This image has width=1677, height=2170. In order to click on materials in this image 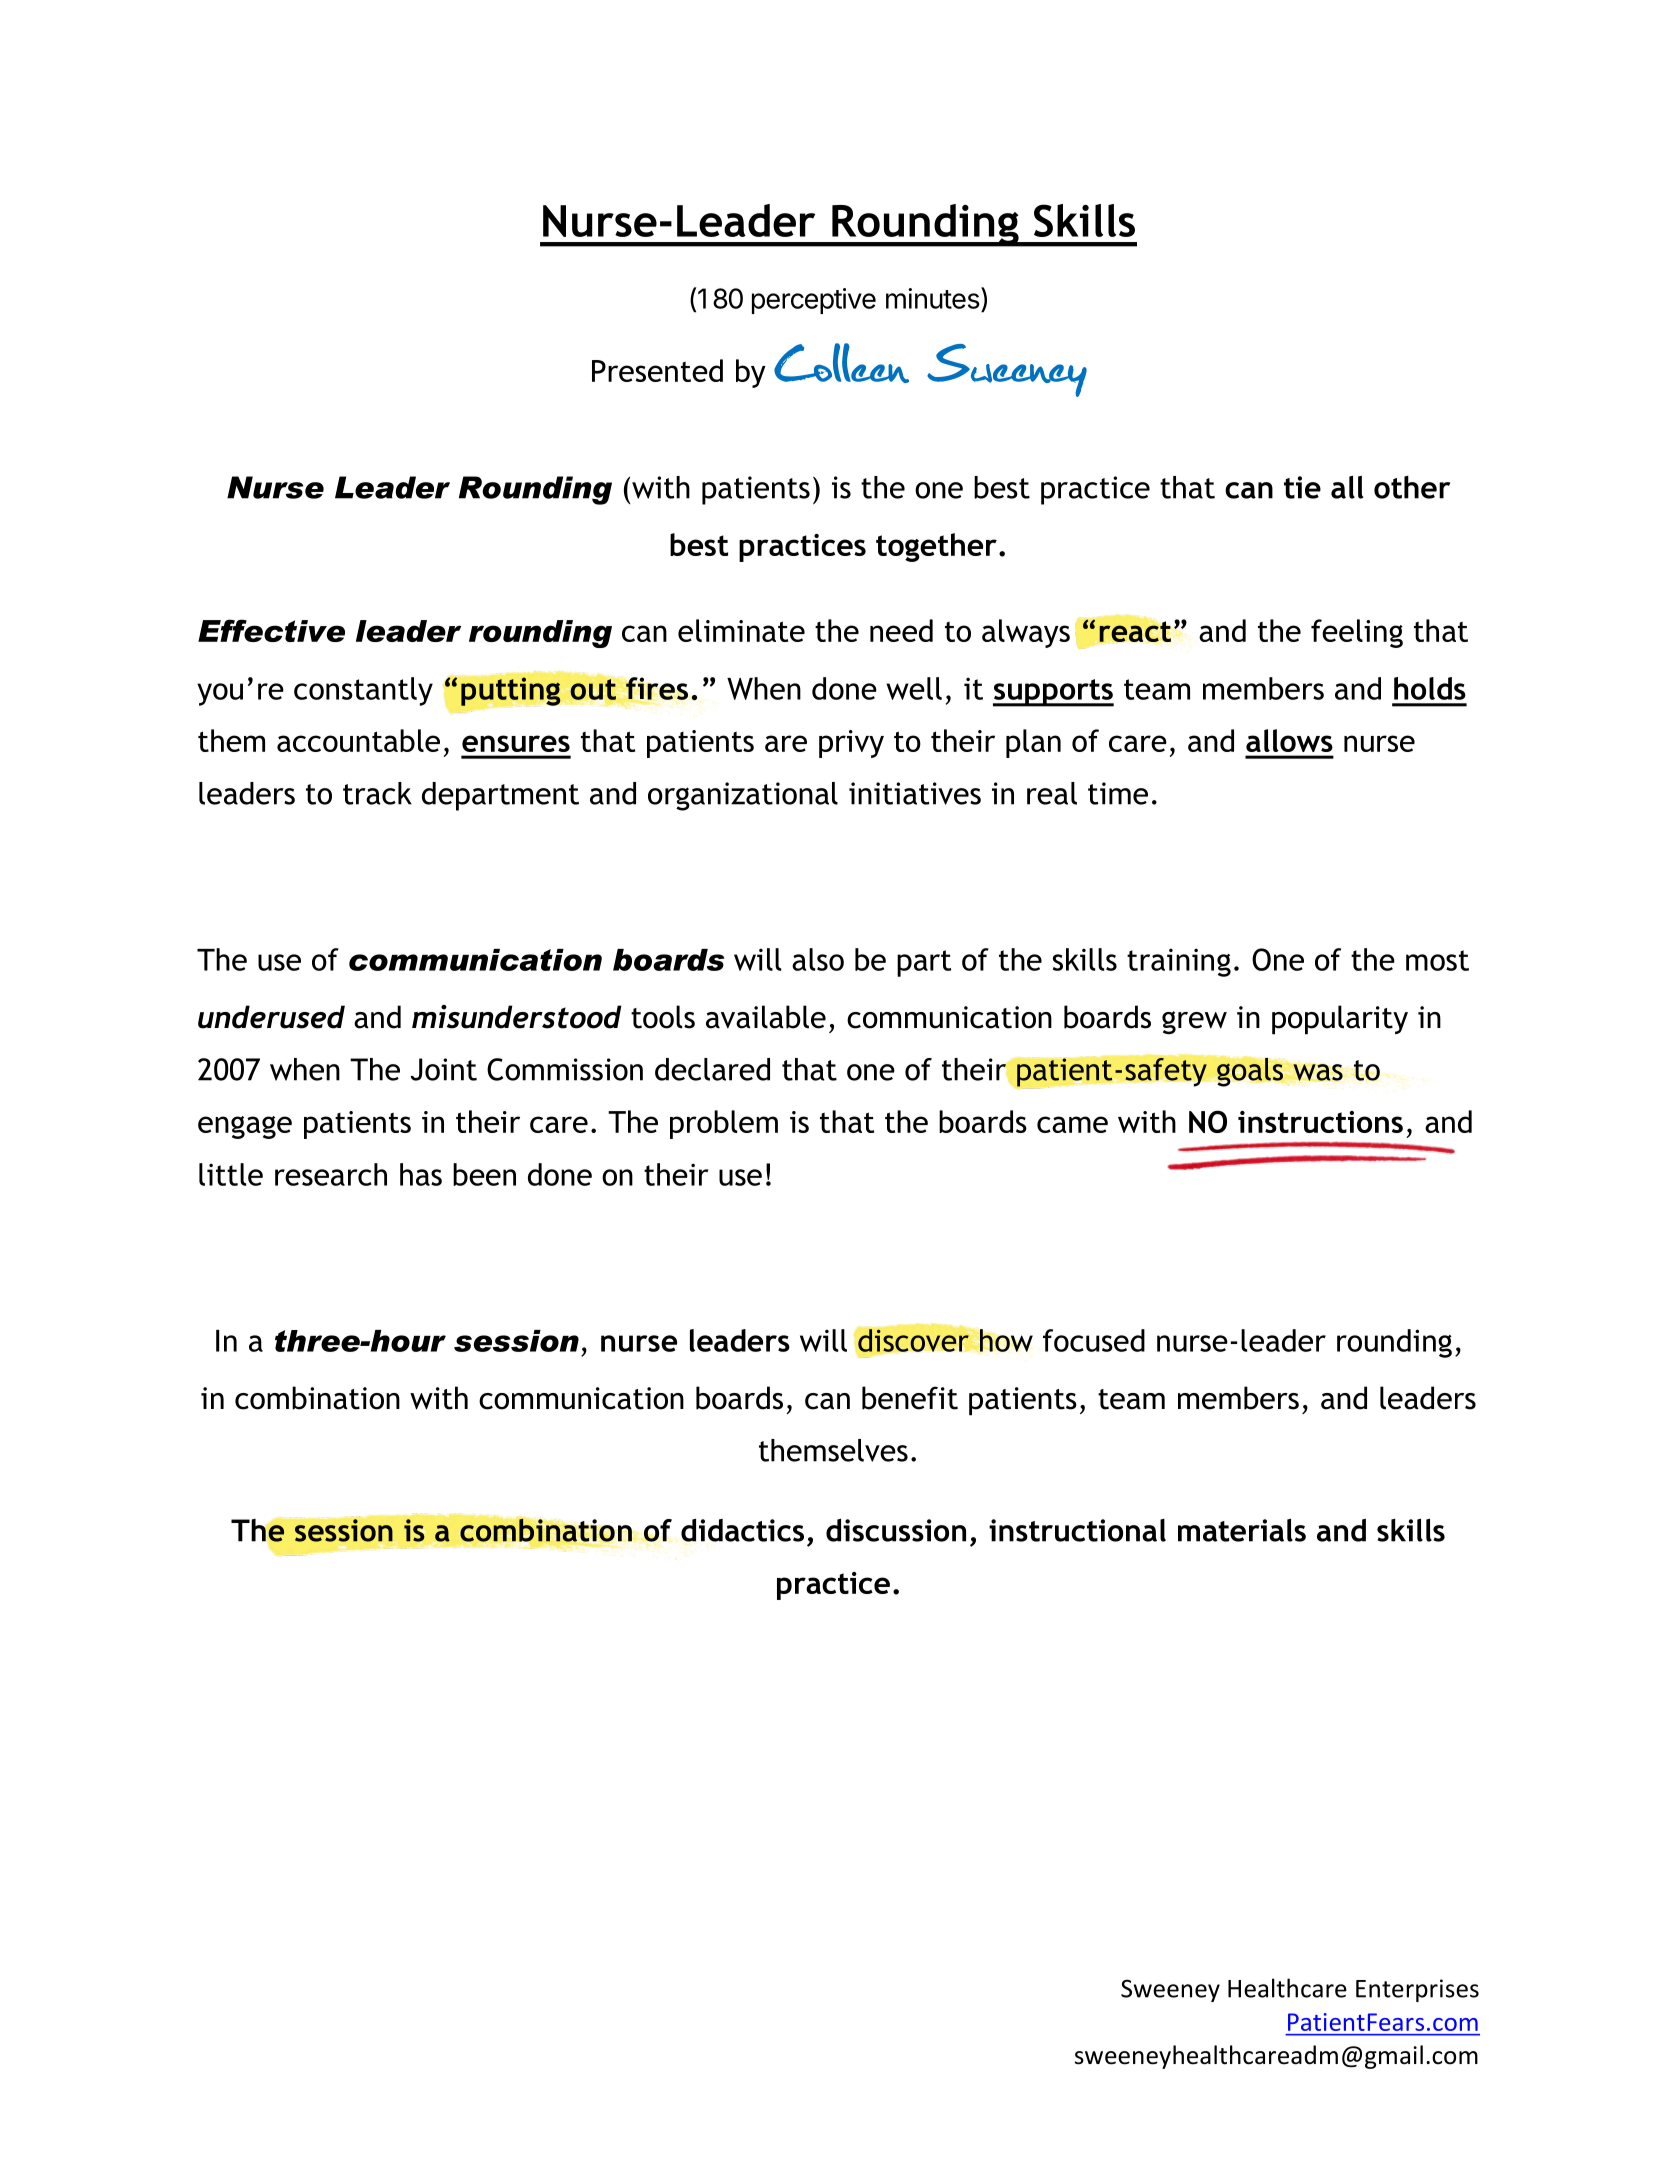, I will do `click(1242, 1530)`.
